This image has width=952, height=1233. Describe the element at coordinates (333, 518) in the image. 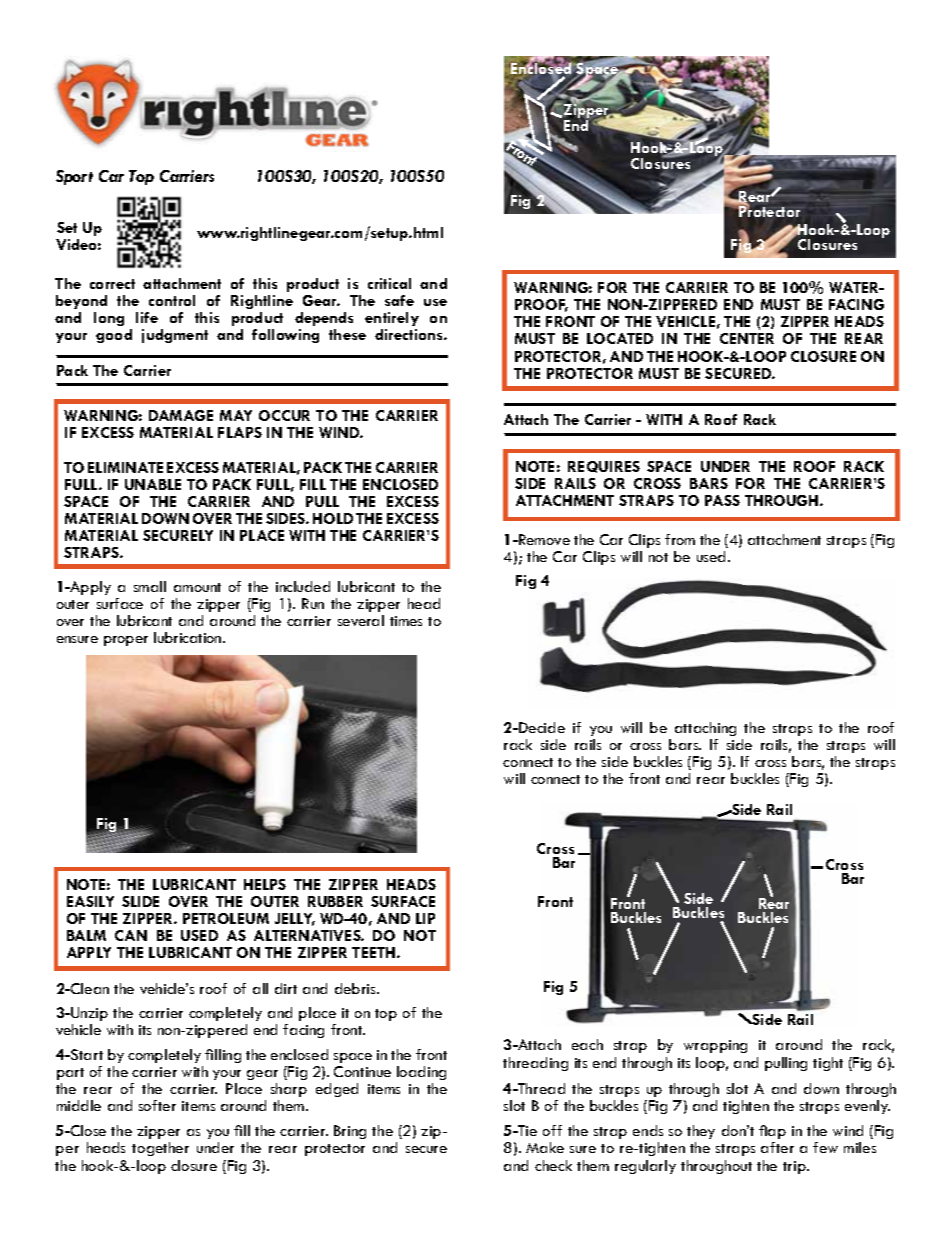

I see `HOLD` at that location.
